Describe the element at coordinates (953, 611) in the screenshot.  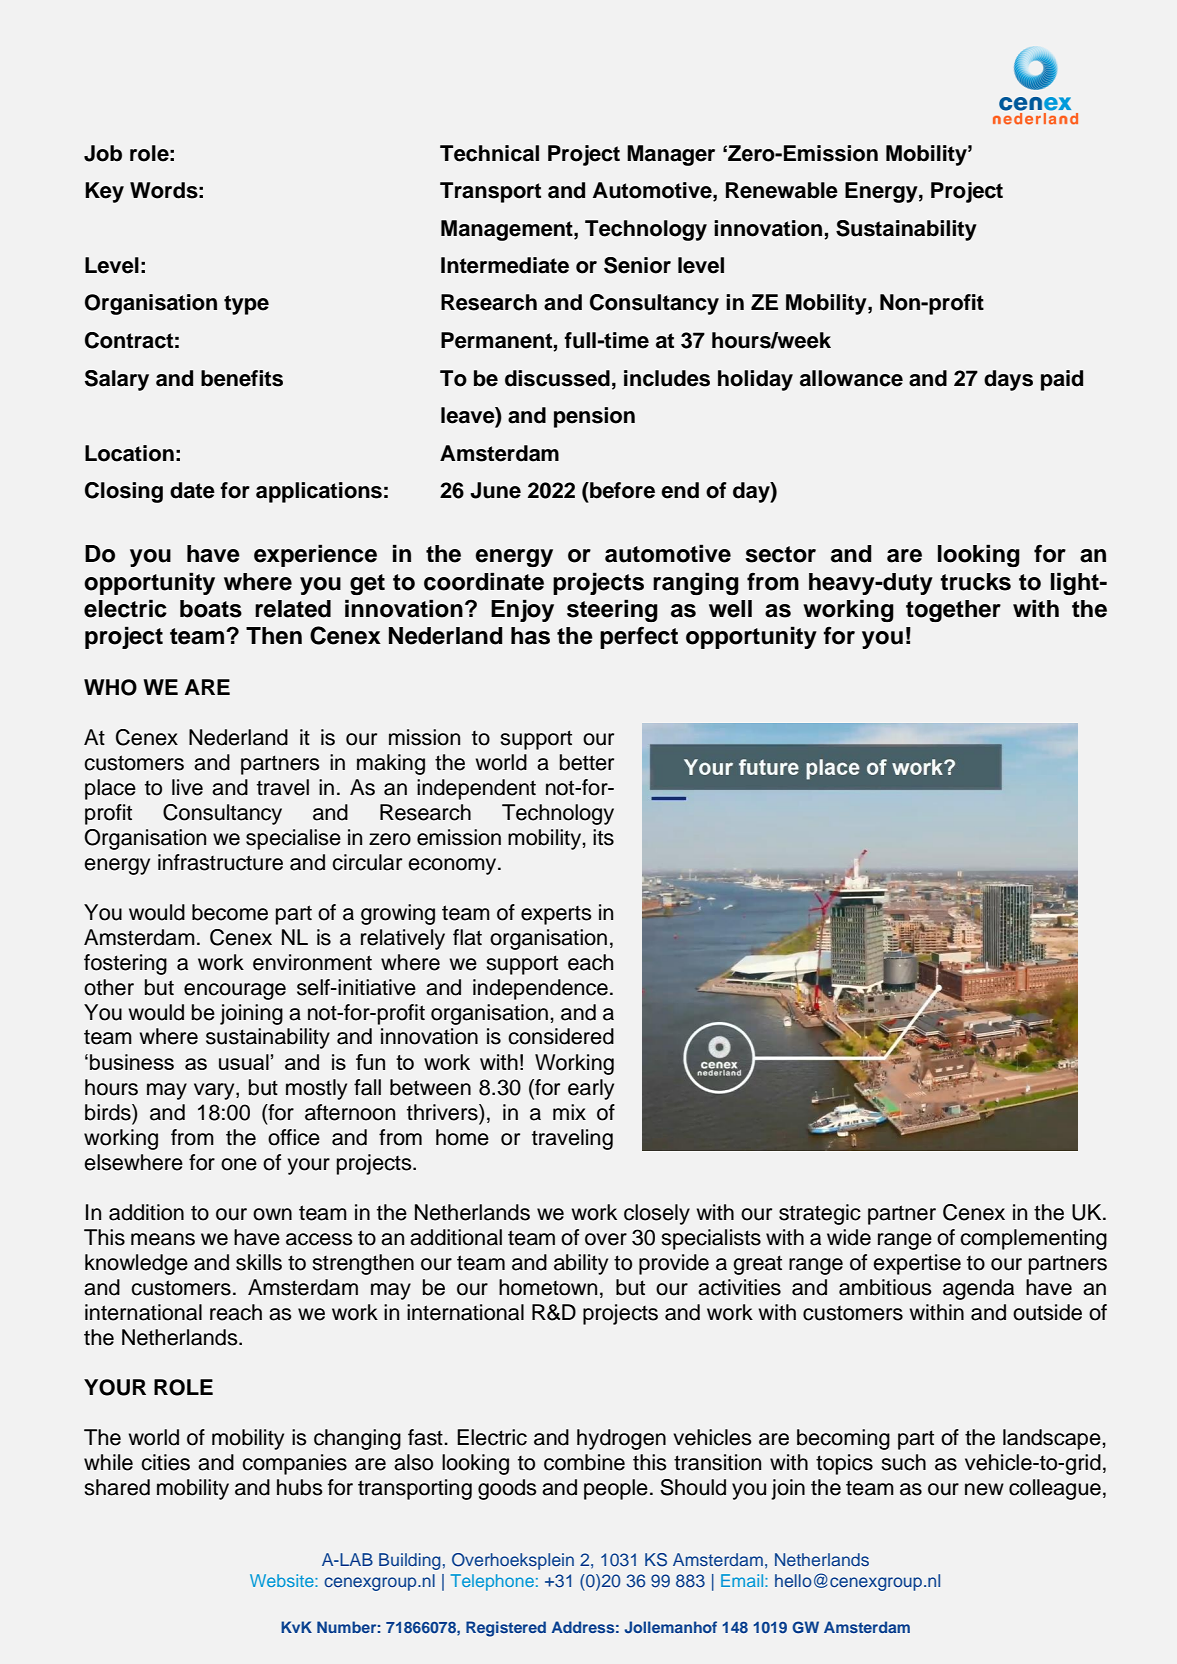
I see `together` at that location.
